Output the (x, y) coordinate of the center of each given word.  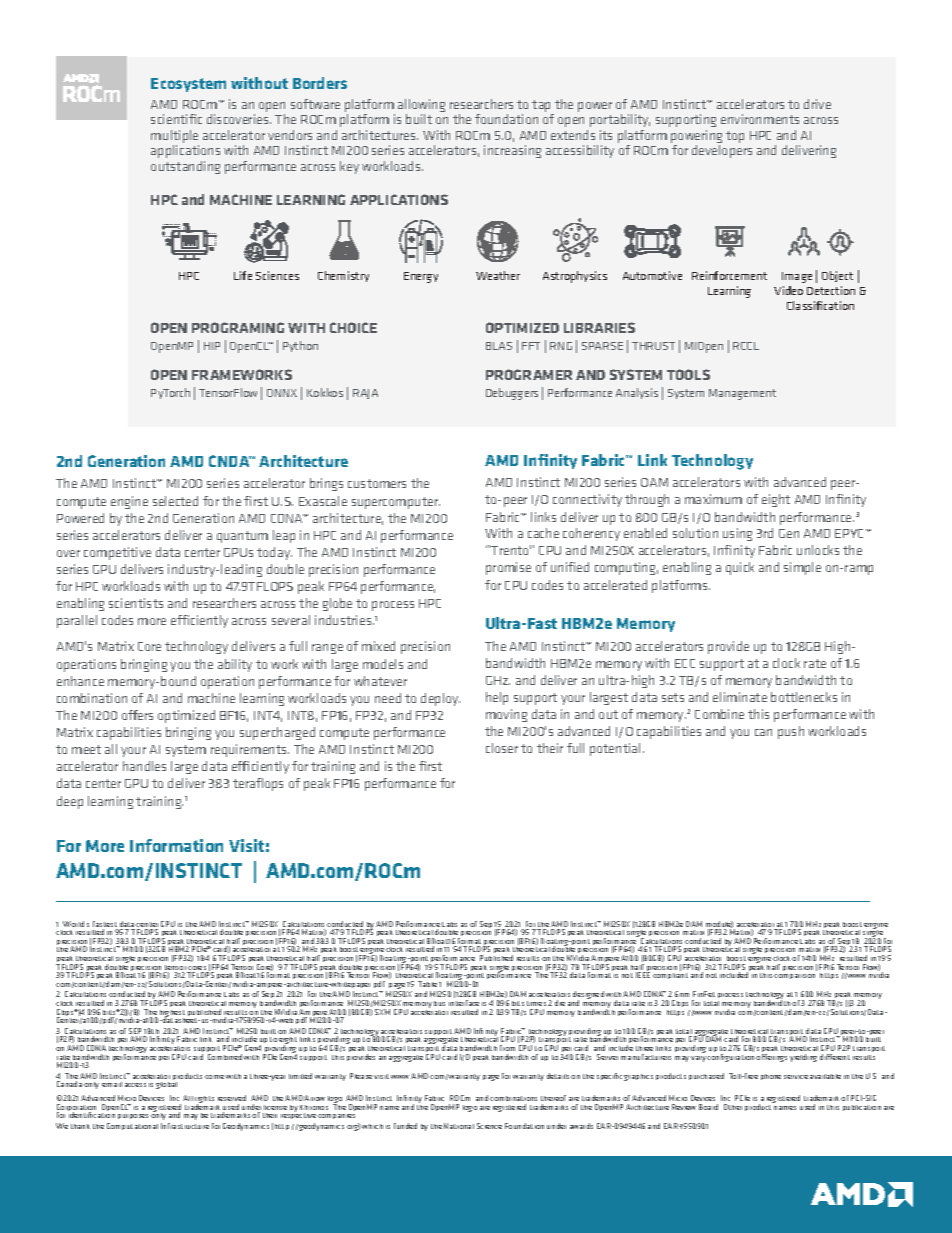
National (459, 1126)
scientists (136, 603)
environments (760, 119)
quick (740, 568)
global (166, 1085)
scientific (176, 119)
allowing (421, 107)
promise (508, 568)
